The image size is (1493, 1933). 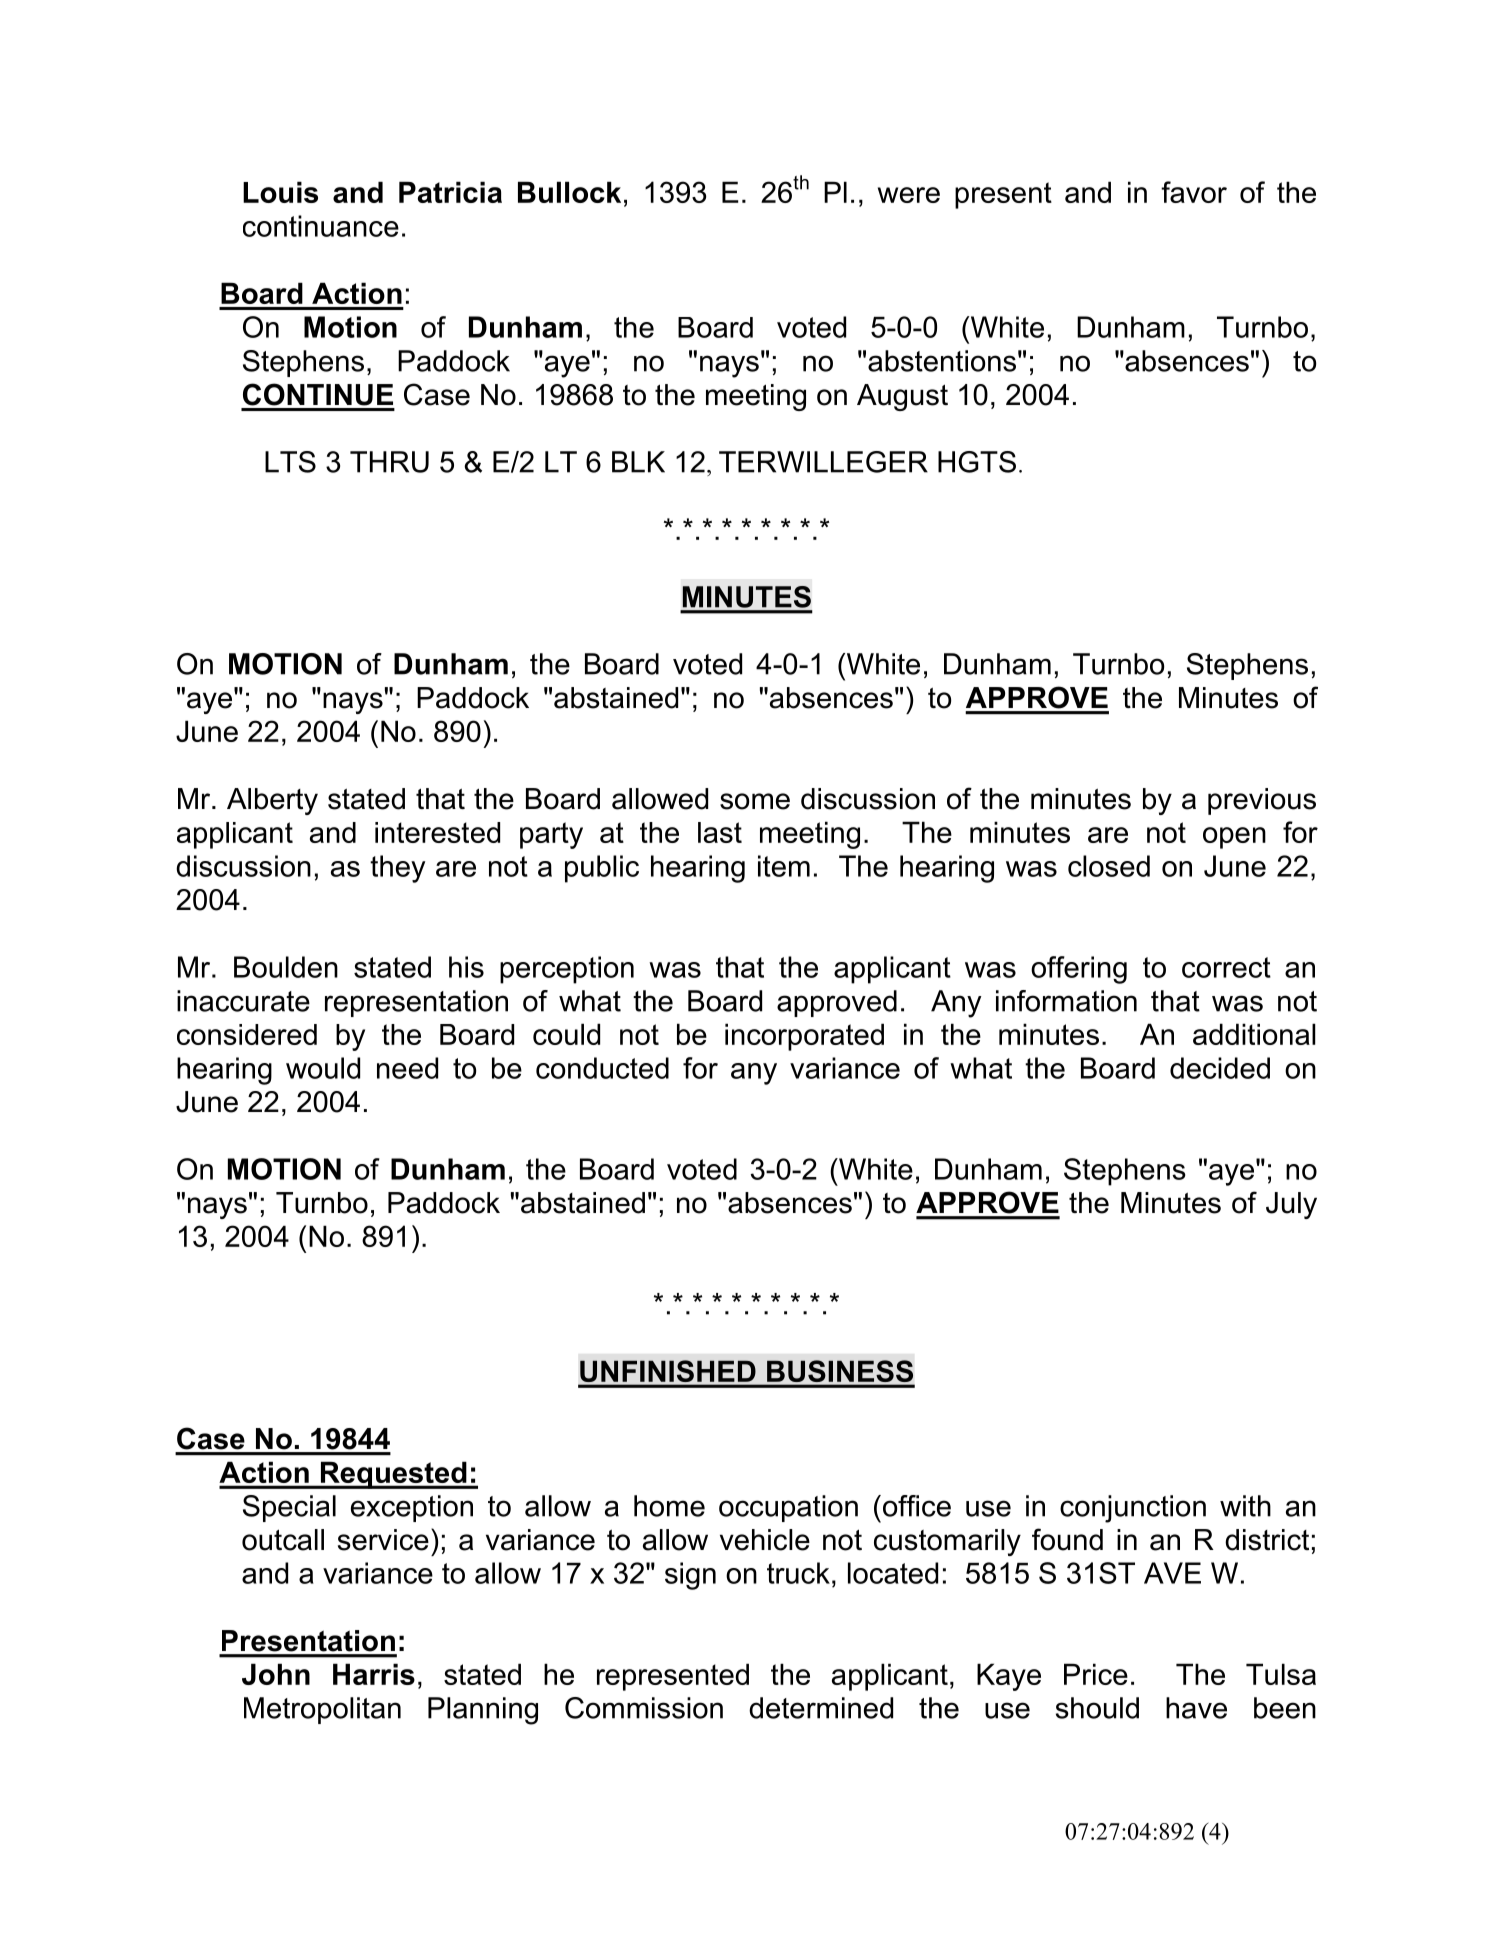 What do you see at coordinates (638, 462) in the image?
I see `BLK` at bounding box center [638, 462].
